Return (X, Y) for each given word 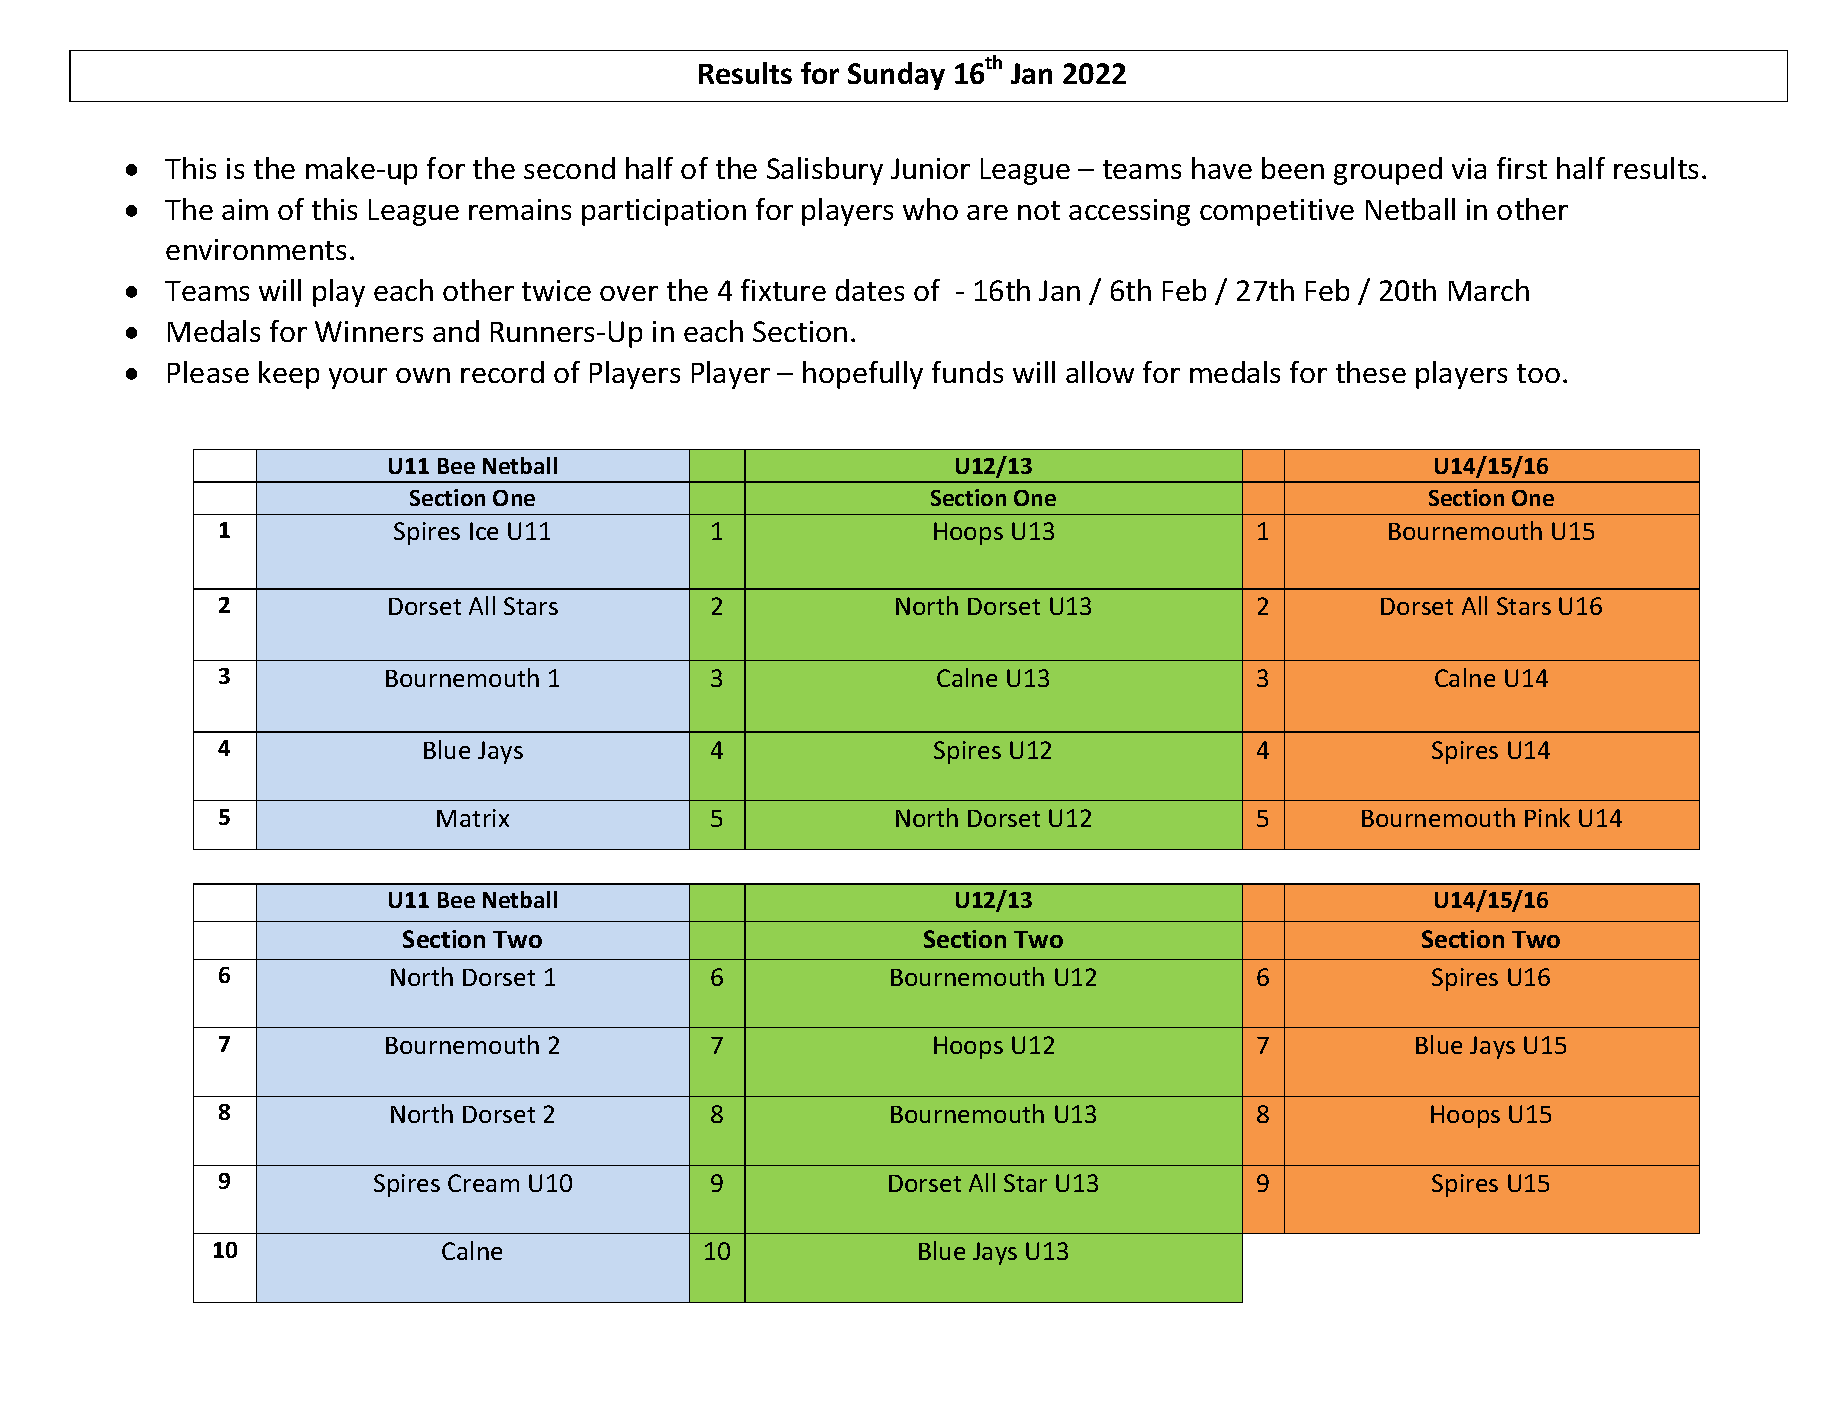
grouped (1388, 171)
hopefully (863, 375)
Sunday (896, 76)
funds (967, 372)
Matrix (473, 818)
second (569, 168)
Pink (1547, 817)
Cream (483, 1183)
